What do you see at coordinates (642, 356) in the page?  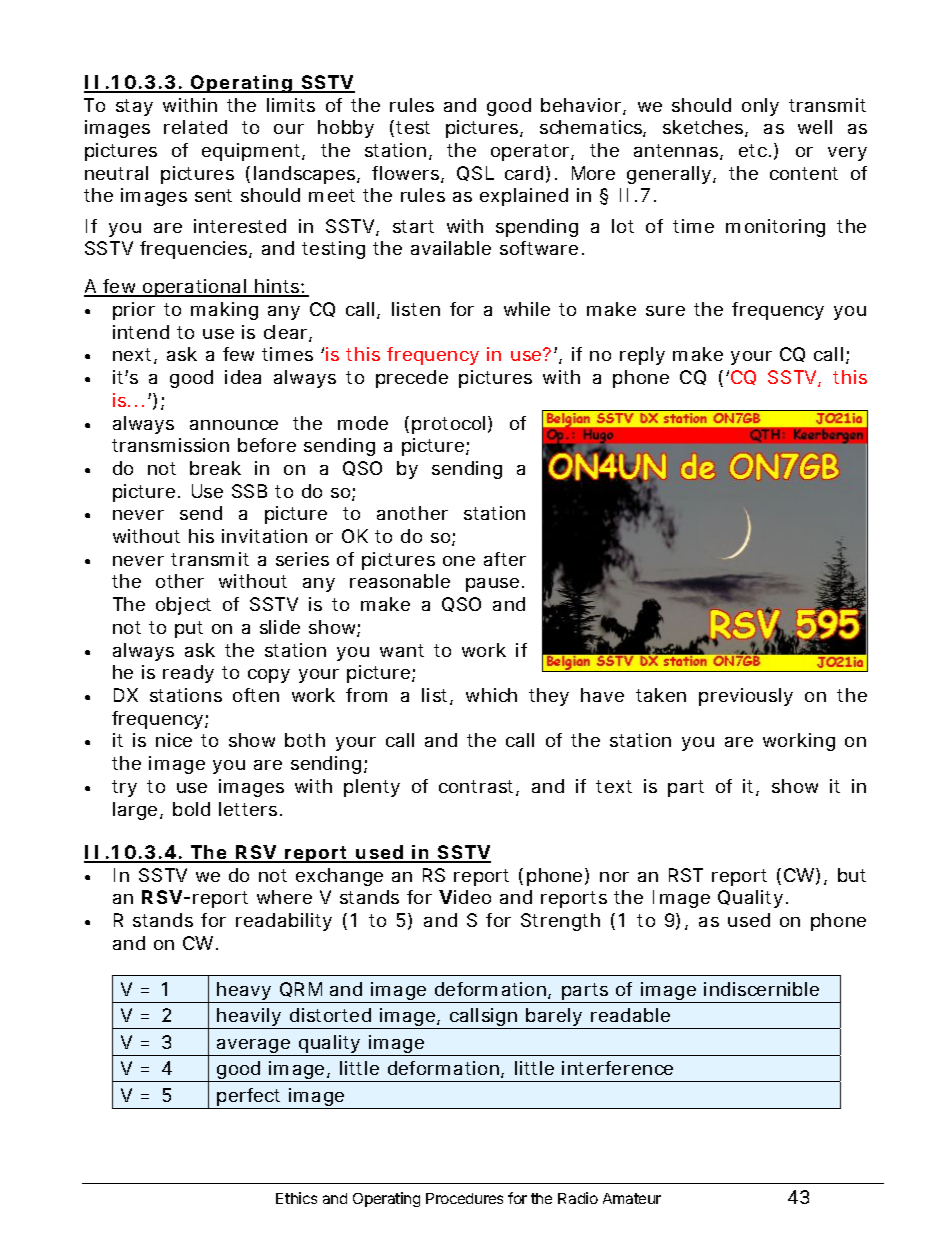 I see `reply` at bounding box center [642, 356].
